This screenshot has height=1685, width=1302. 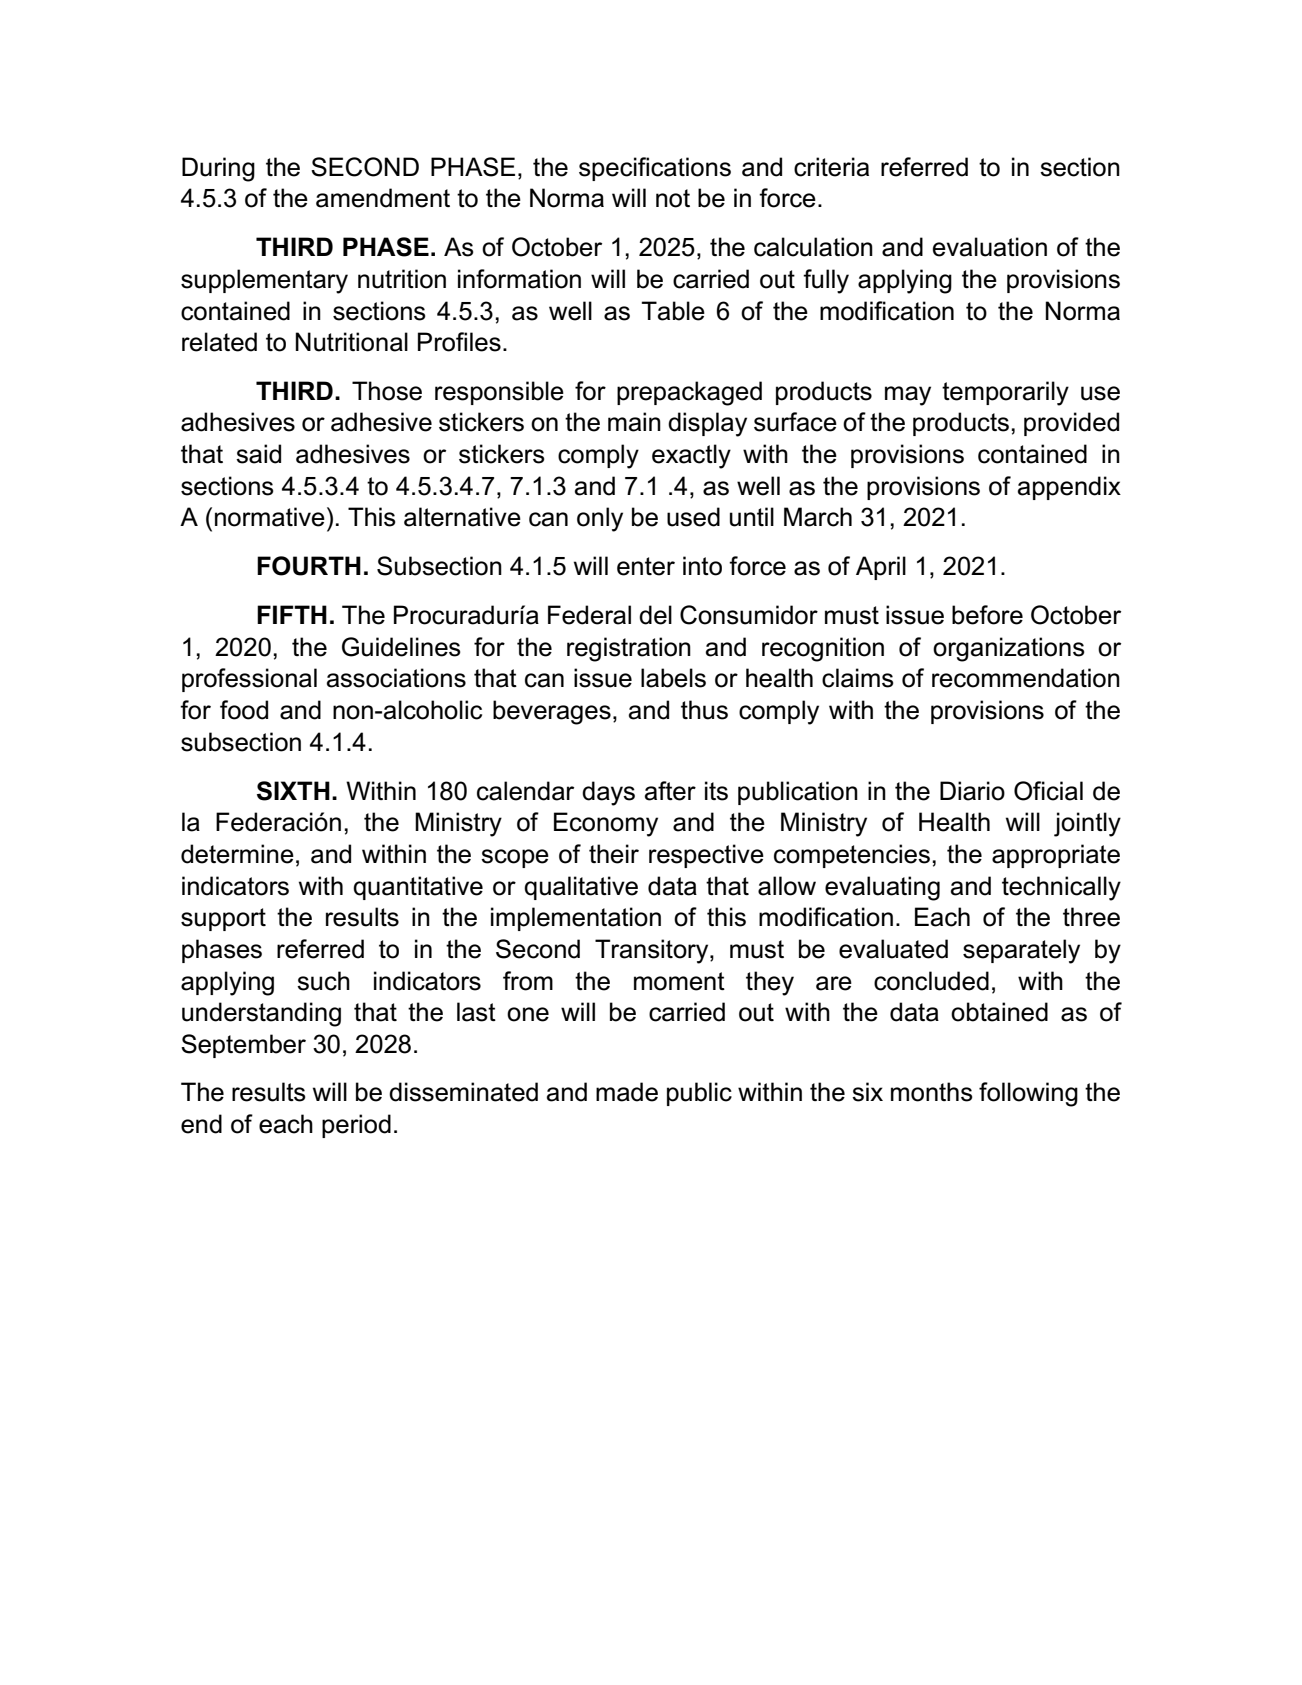 What do you see at coordinates (990, 247) in the screenshot?
I see `evaluation` at bounding box center [990, 247].
